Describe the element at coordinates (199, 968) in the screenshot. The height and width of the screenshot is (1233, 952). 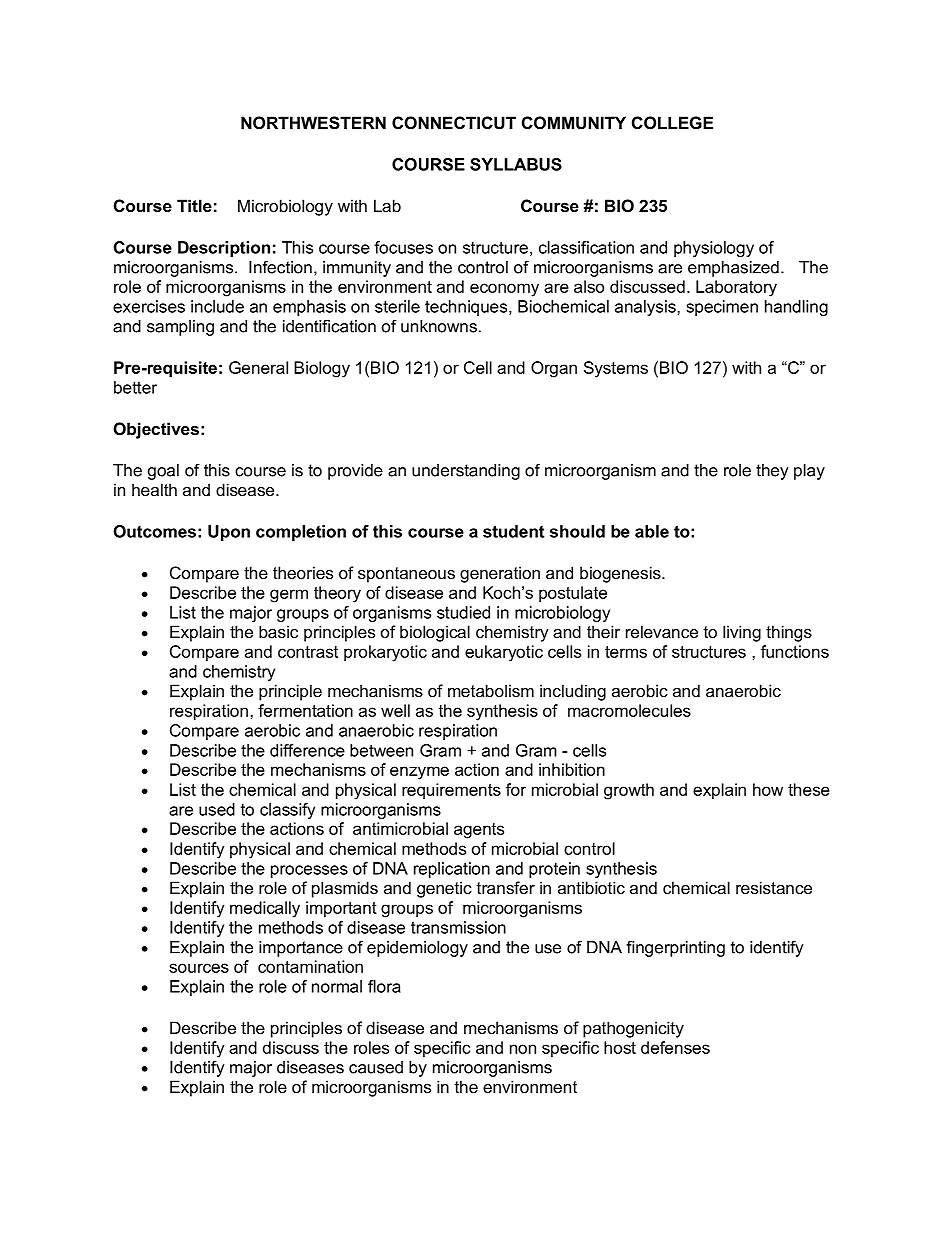
I see `sources` at that location.
